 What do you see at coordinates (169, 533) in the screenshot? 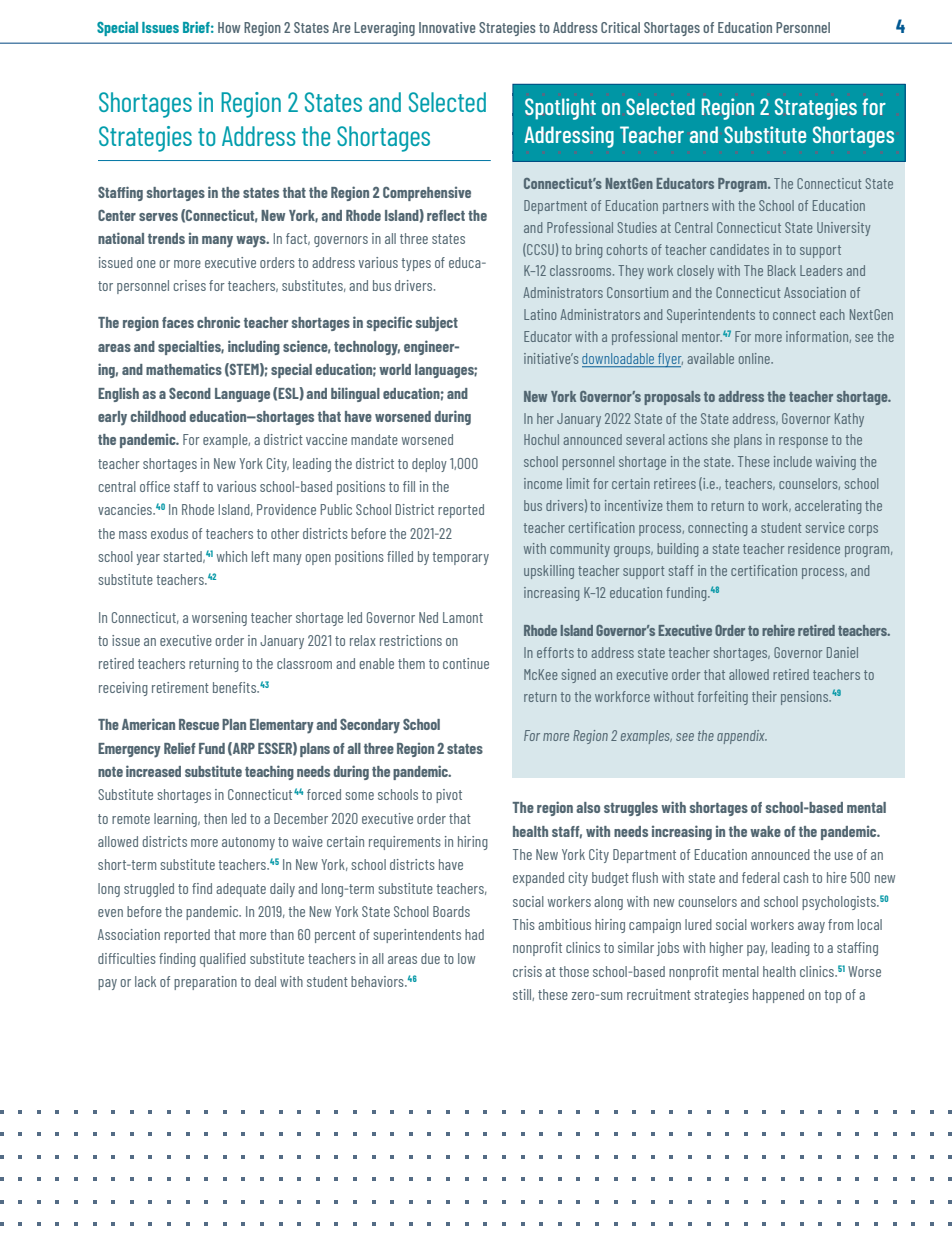
I see `exodus` at bounding box center [169, 533].
